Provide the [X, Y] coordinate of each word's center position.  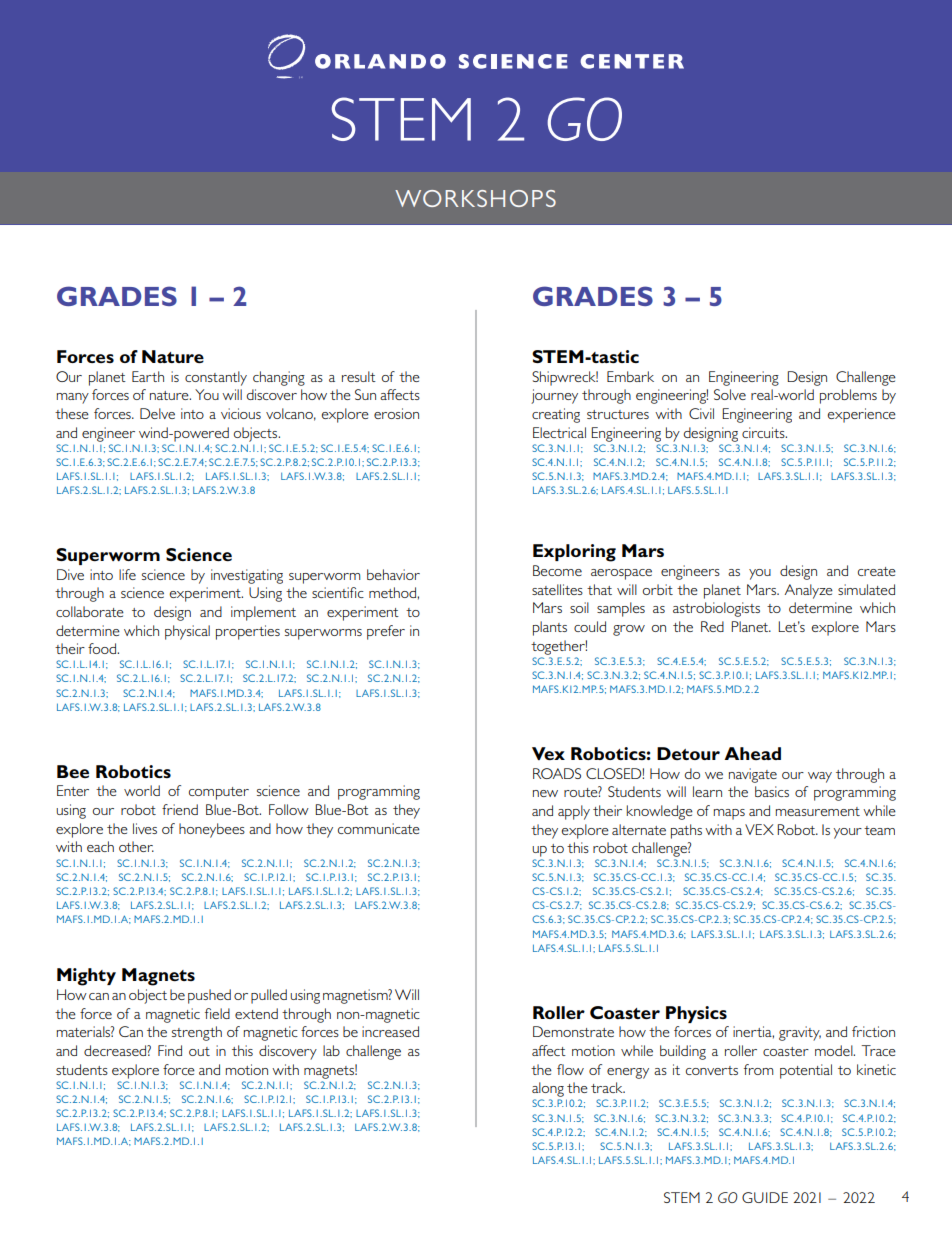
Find [170, 1050]
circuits [764, 432]
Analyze [809, 591]
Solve [730, 394]
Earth [148, 376]
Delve [157, 413]
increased [390, 1031]
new [545, 793]
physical [187, 632]
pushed [209, 996]
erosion [396, 413]
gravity [800, 1033]
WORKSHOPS [475, 198]
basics [772, 791]
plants [550, 628]
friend [180, 809]
